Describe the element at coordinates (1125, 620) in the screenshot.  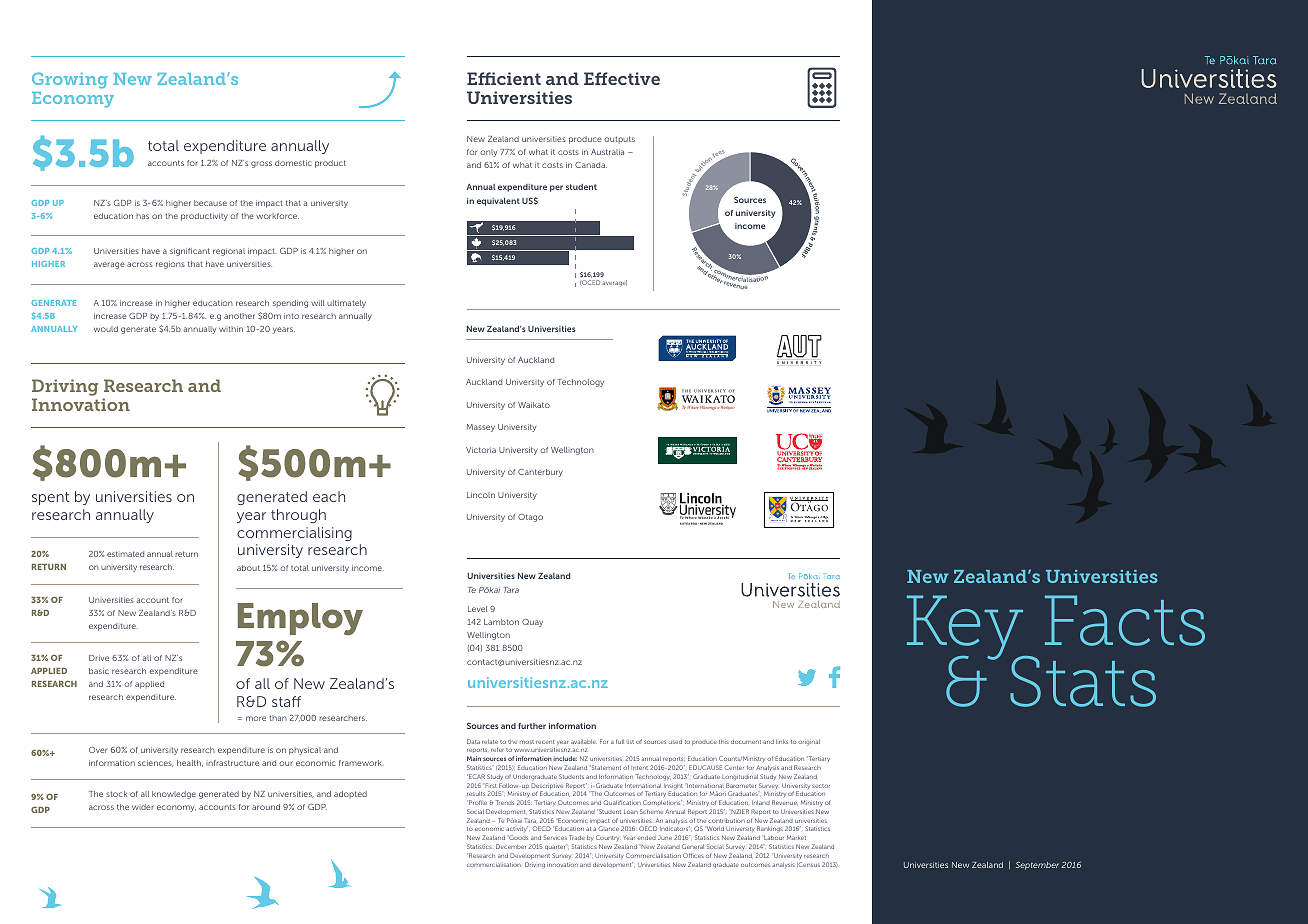
I see `Facts` at that location.
